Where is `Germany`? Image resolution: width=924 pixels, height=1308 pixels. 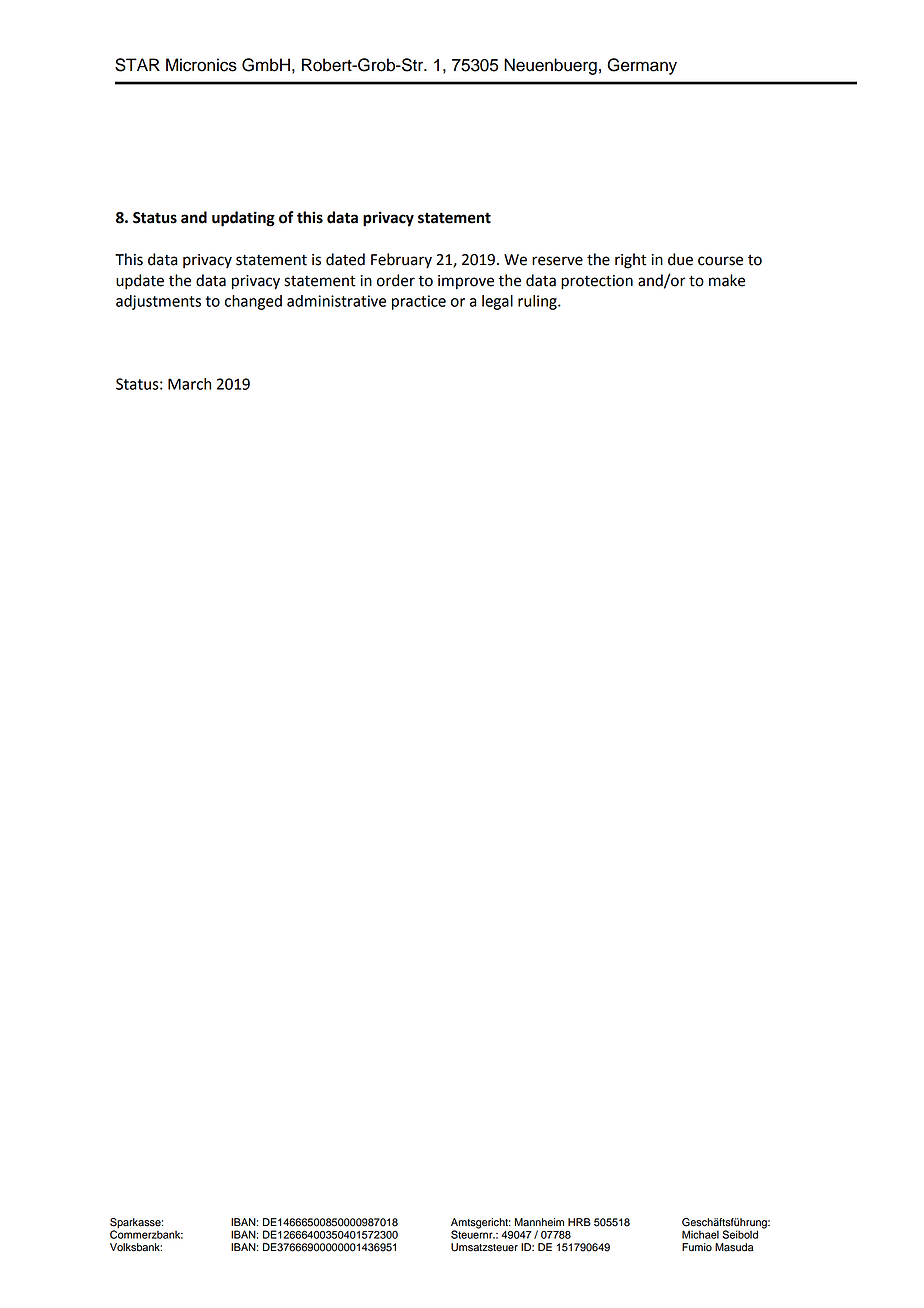 Germany is located at coordinates (642, 66).
